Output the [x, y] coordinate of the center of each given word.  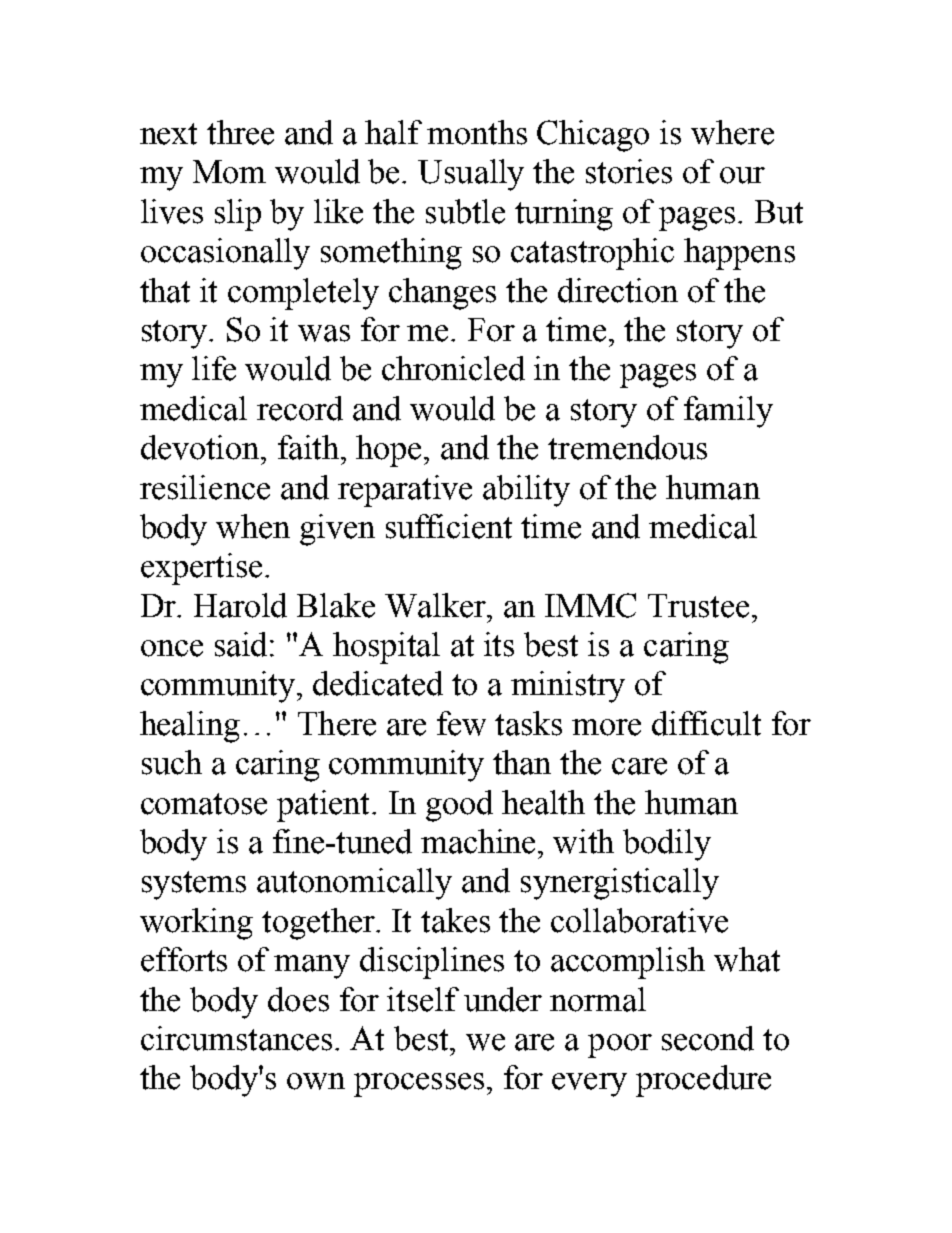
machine [480, 841]
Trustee [698, 606]
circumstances [236, 1038]
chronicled [453, 368]
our [742, 175]
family [728, 412]
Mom [229, 172]
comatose [204, 804]
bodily [667, 845]
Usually [471, 175]
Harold [240, 605]
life [214, 368]
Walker [437, 605]
